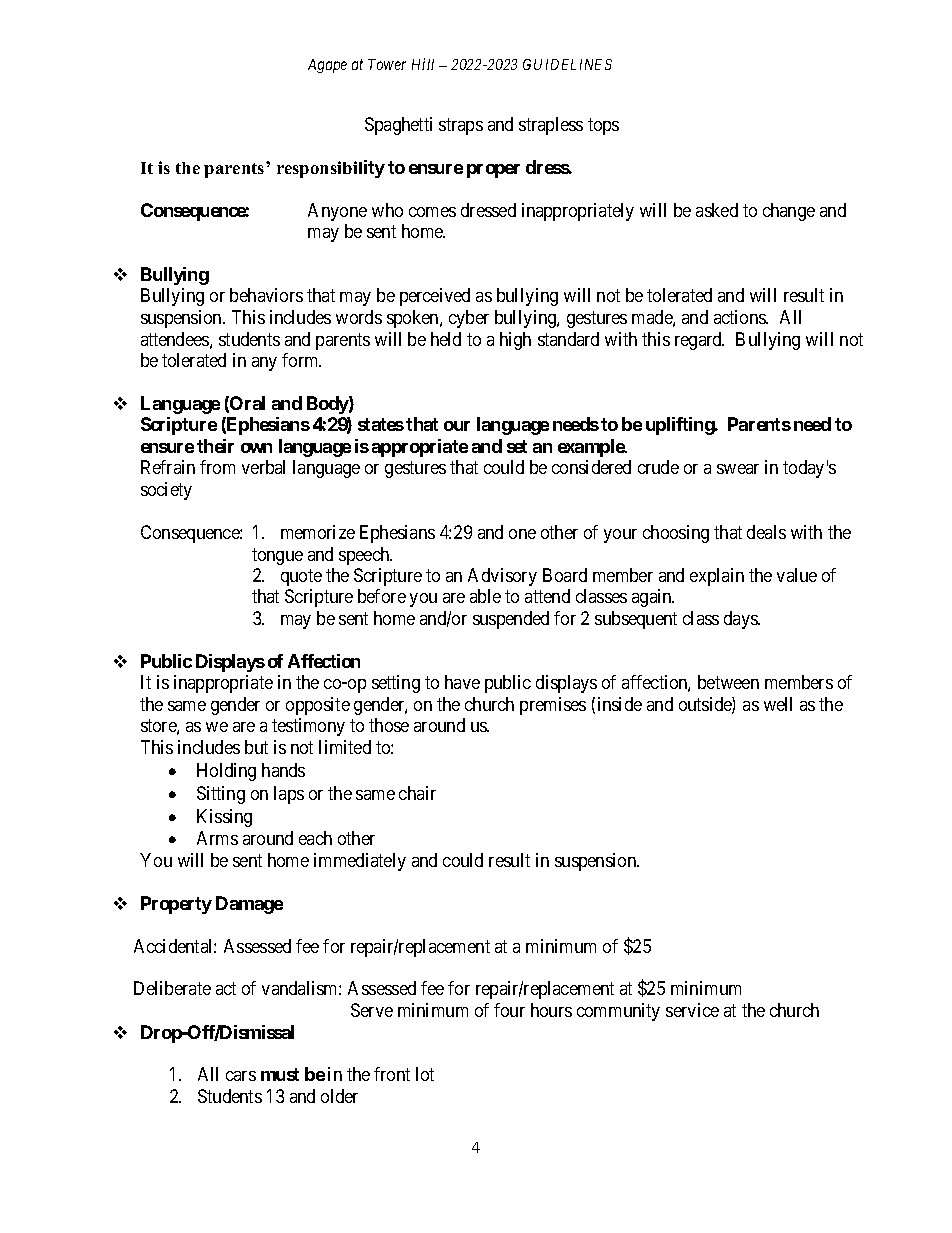 This document has height=1233, width=952. What do you see at coordinates (266, 295) in the document?
I see `behaviors` at bounding box center [266, 295].
